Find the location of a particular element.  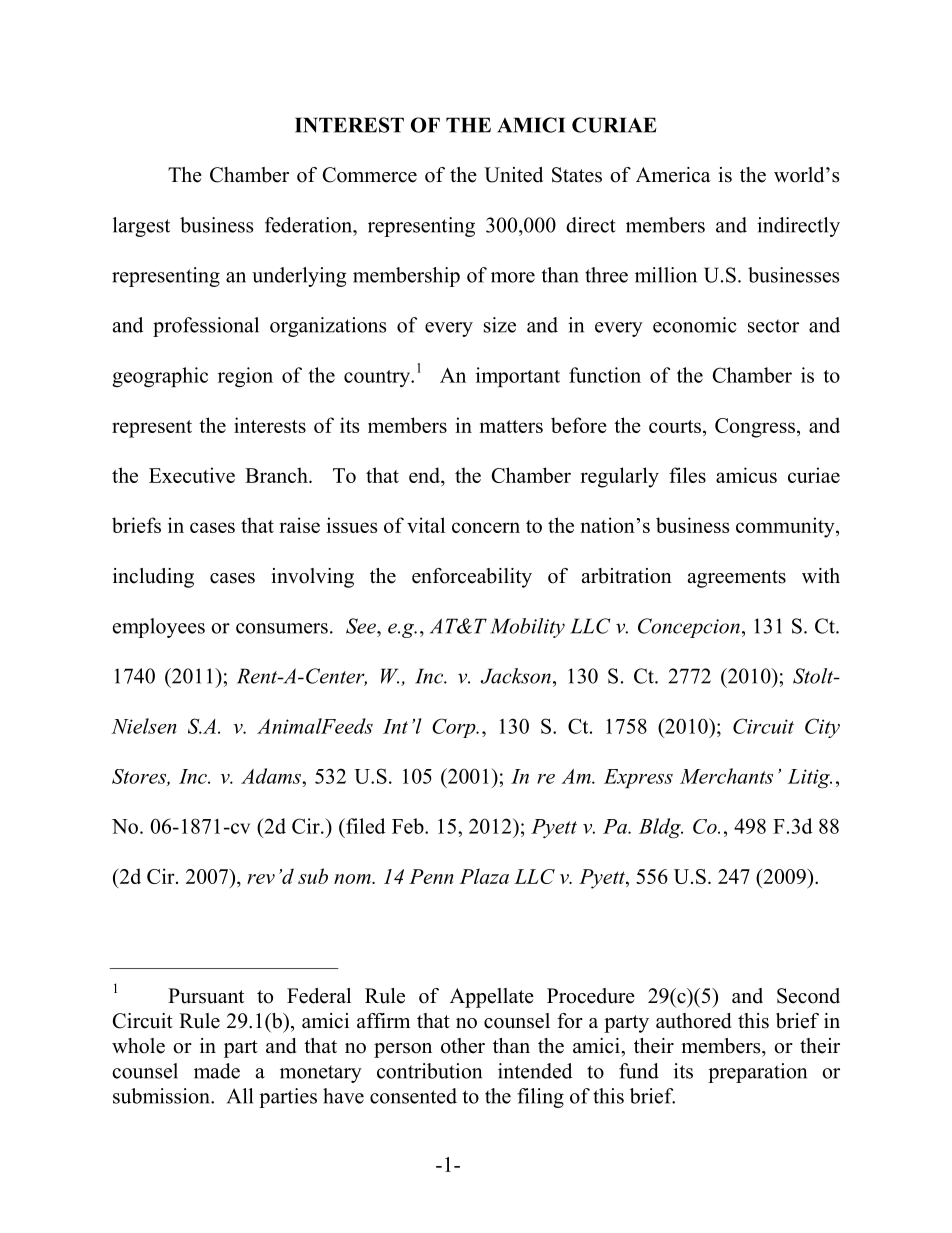

other is located at coordinates (463, 1046).
